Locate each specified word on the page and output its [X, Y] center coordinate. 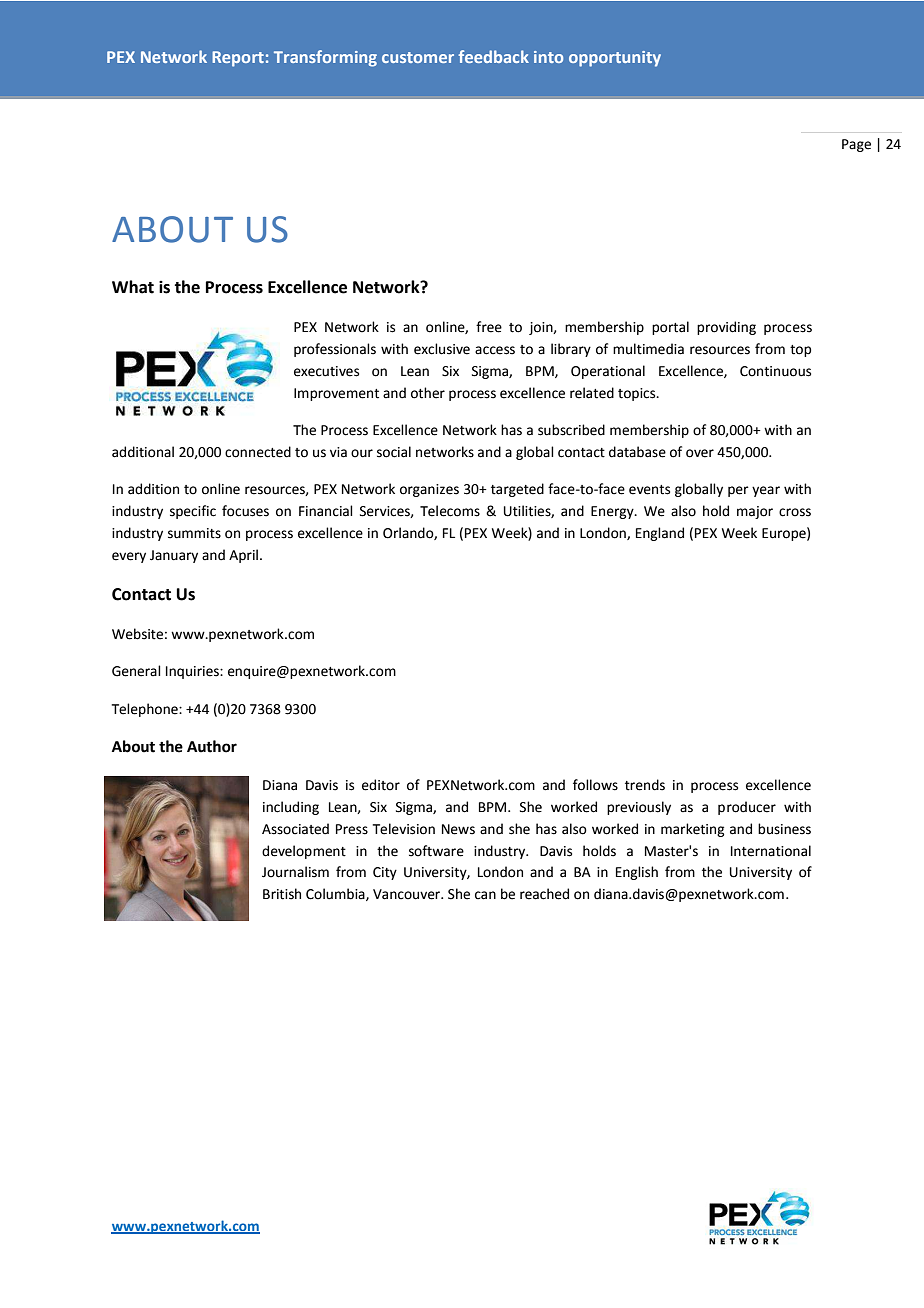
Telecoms [450, 511]
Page [856, 145]
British [282, 894]
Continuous [775, 371]
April [243, 556]
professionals [335, 350]
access [495, 350]
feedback [493, 56]
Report [238, 59]
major [755, 512]
